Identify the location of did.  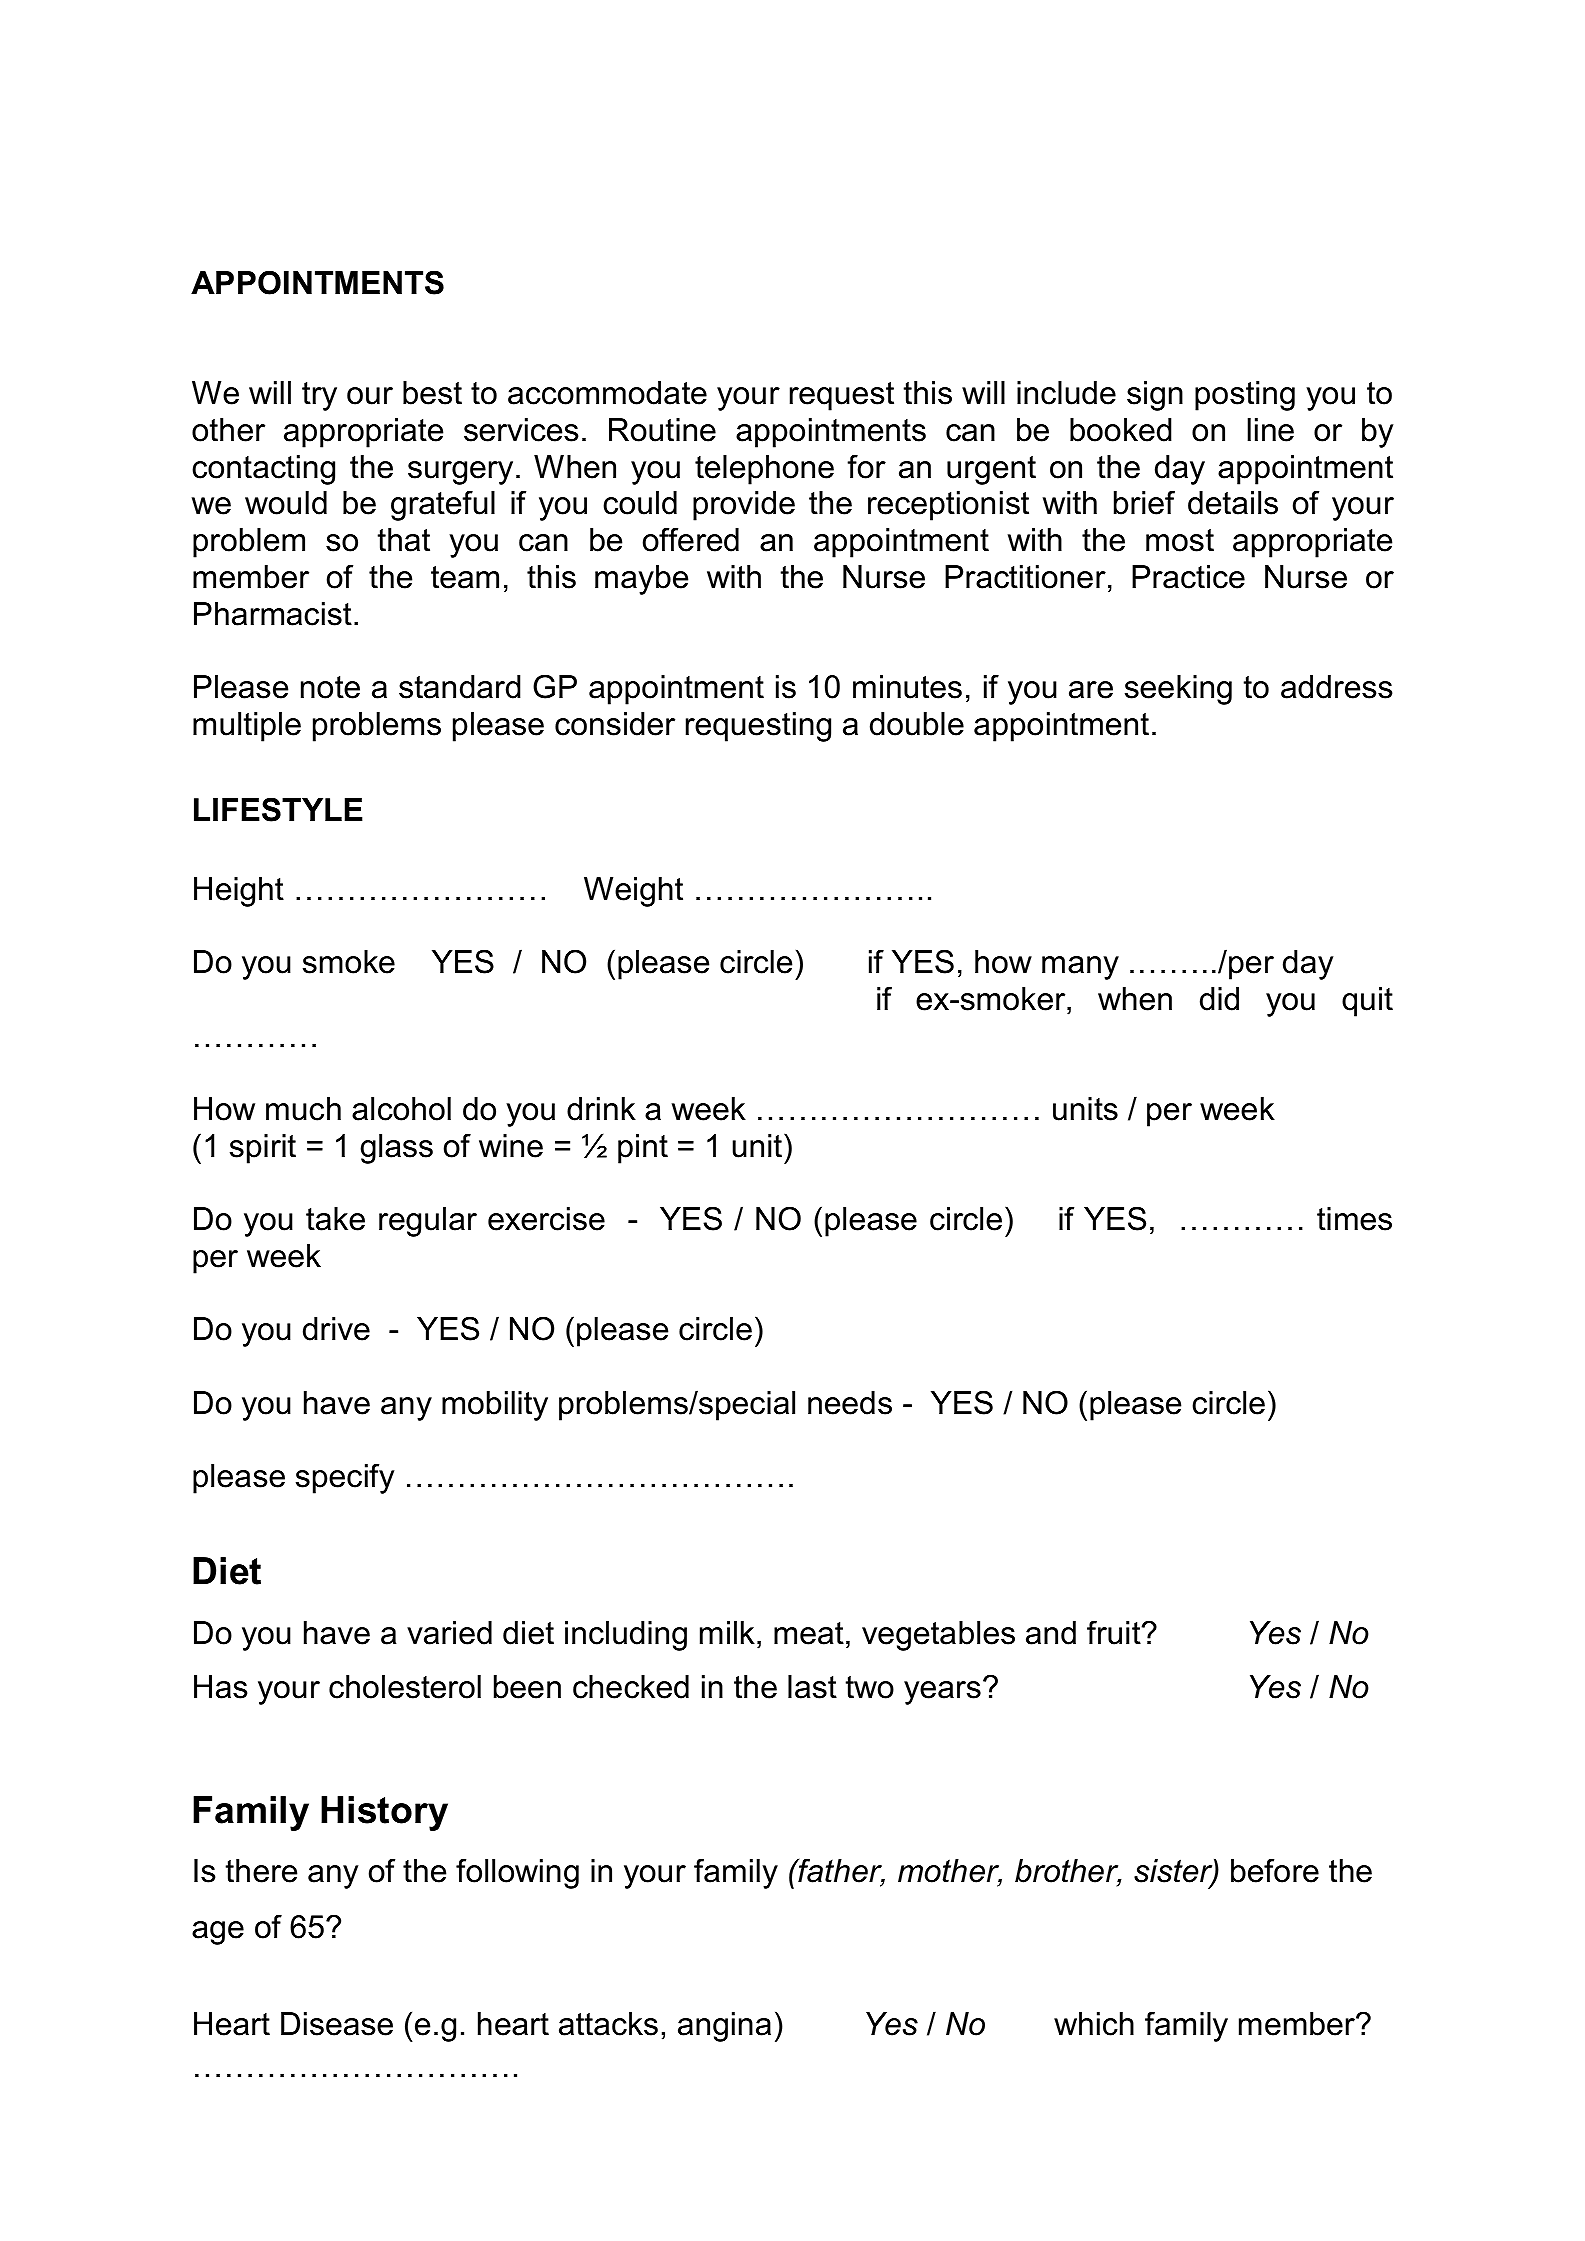
(1219, 999).
